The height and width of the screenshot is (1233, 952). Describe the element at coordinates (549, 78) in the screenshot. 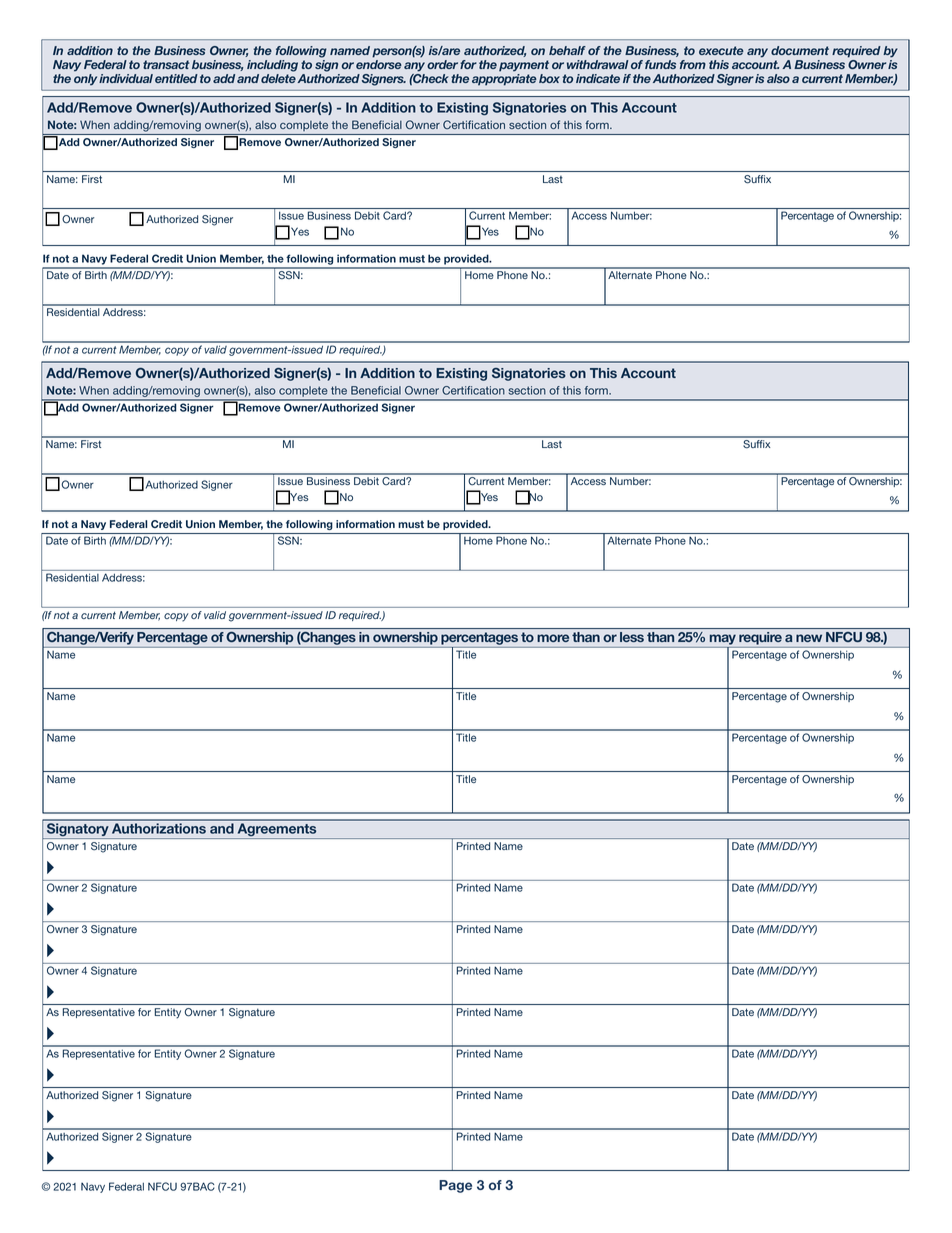

I see `box` at that location.
